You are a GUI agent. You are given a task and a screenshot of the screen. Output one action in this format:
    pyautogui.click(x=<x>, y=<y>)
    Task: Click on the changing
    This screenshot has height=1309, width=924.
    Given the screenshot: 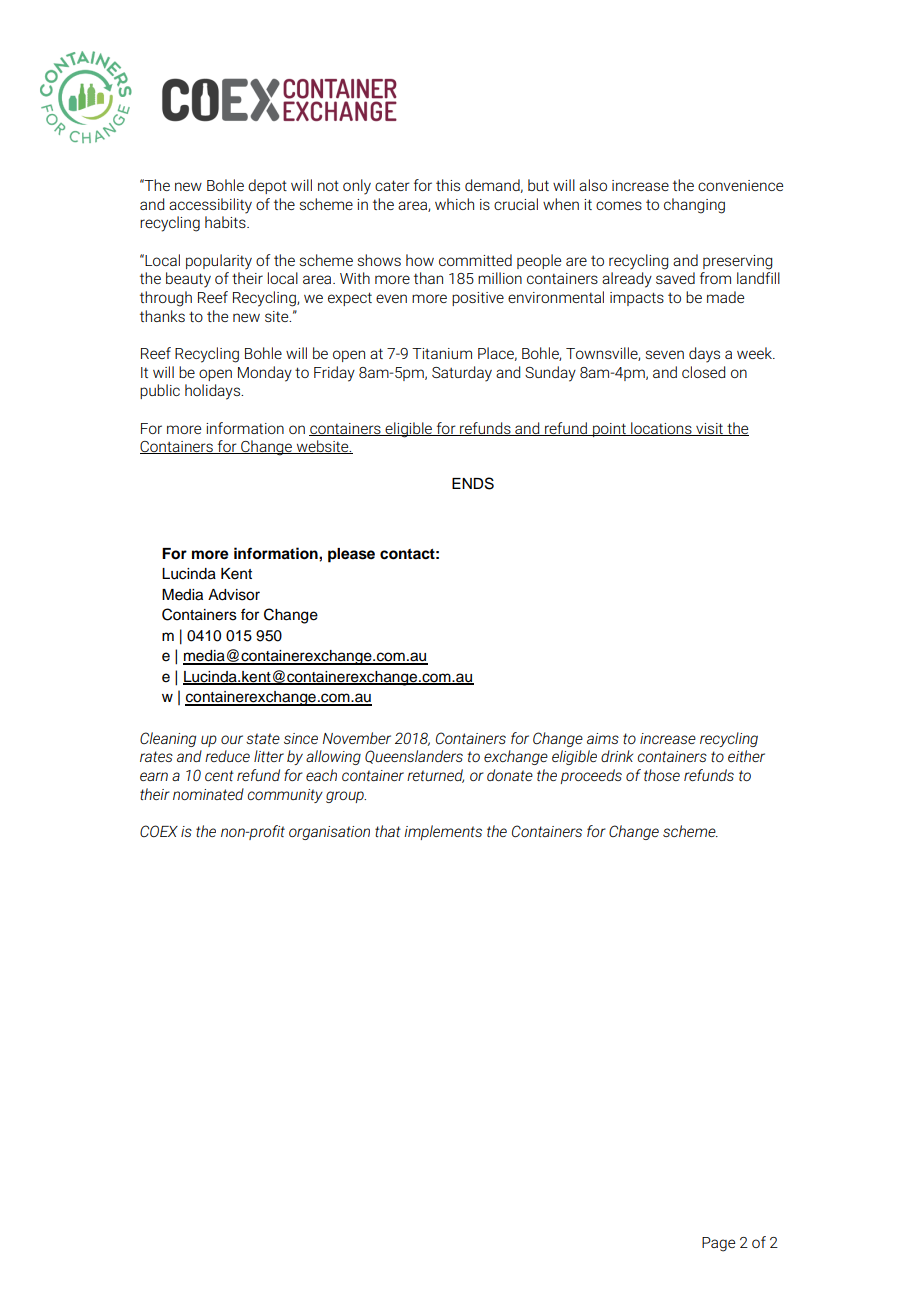 What is the action you would take?
    pyautogui.click(x=694, y=206)
